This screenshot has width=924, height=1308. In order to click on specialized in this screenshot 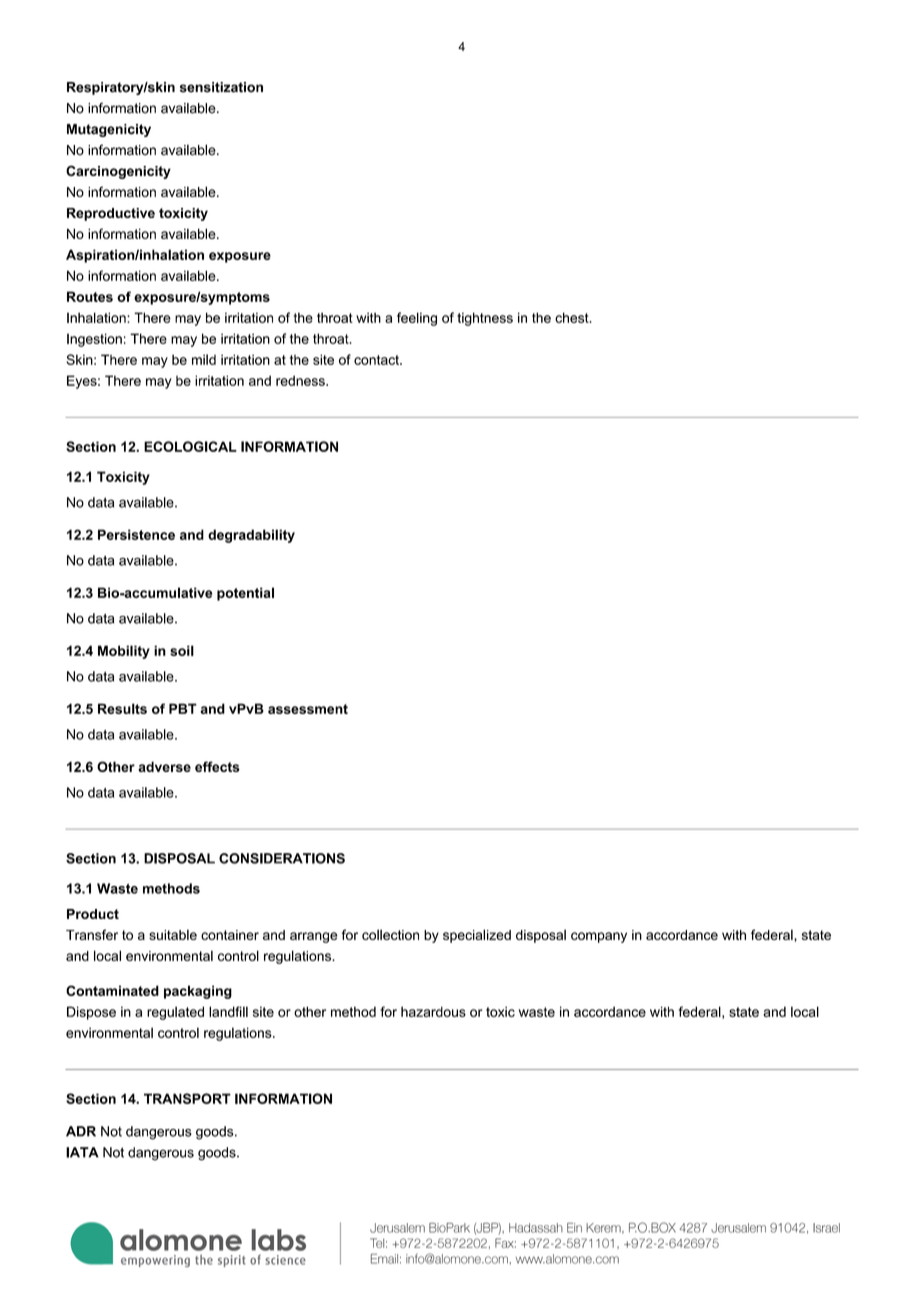, I will do `click(477, 936)`.
